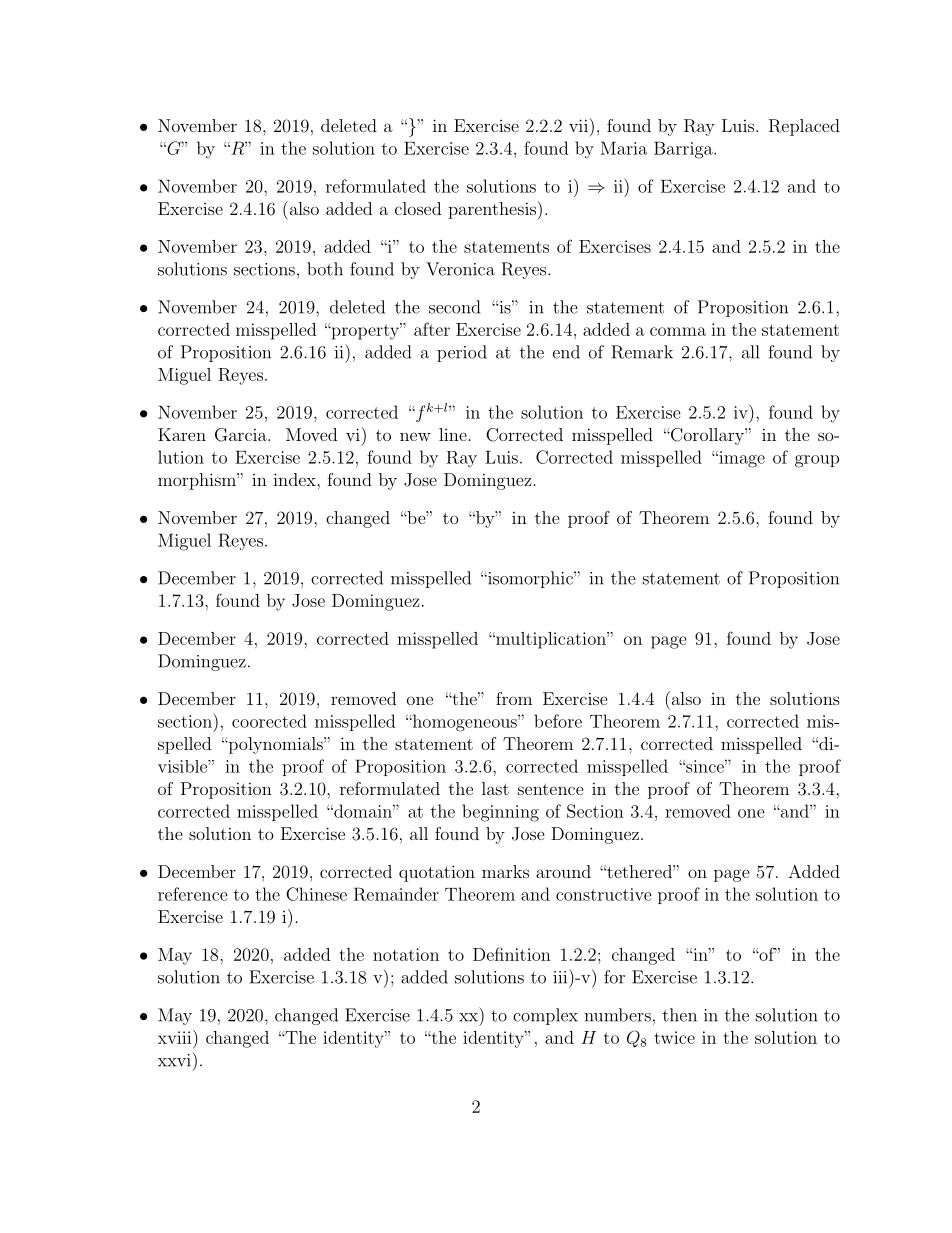  Describe the element at coordinates (558, 721) in the page. I see `before` at that location.
